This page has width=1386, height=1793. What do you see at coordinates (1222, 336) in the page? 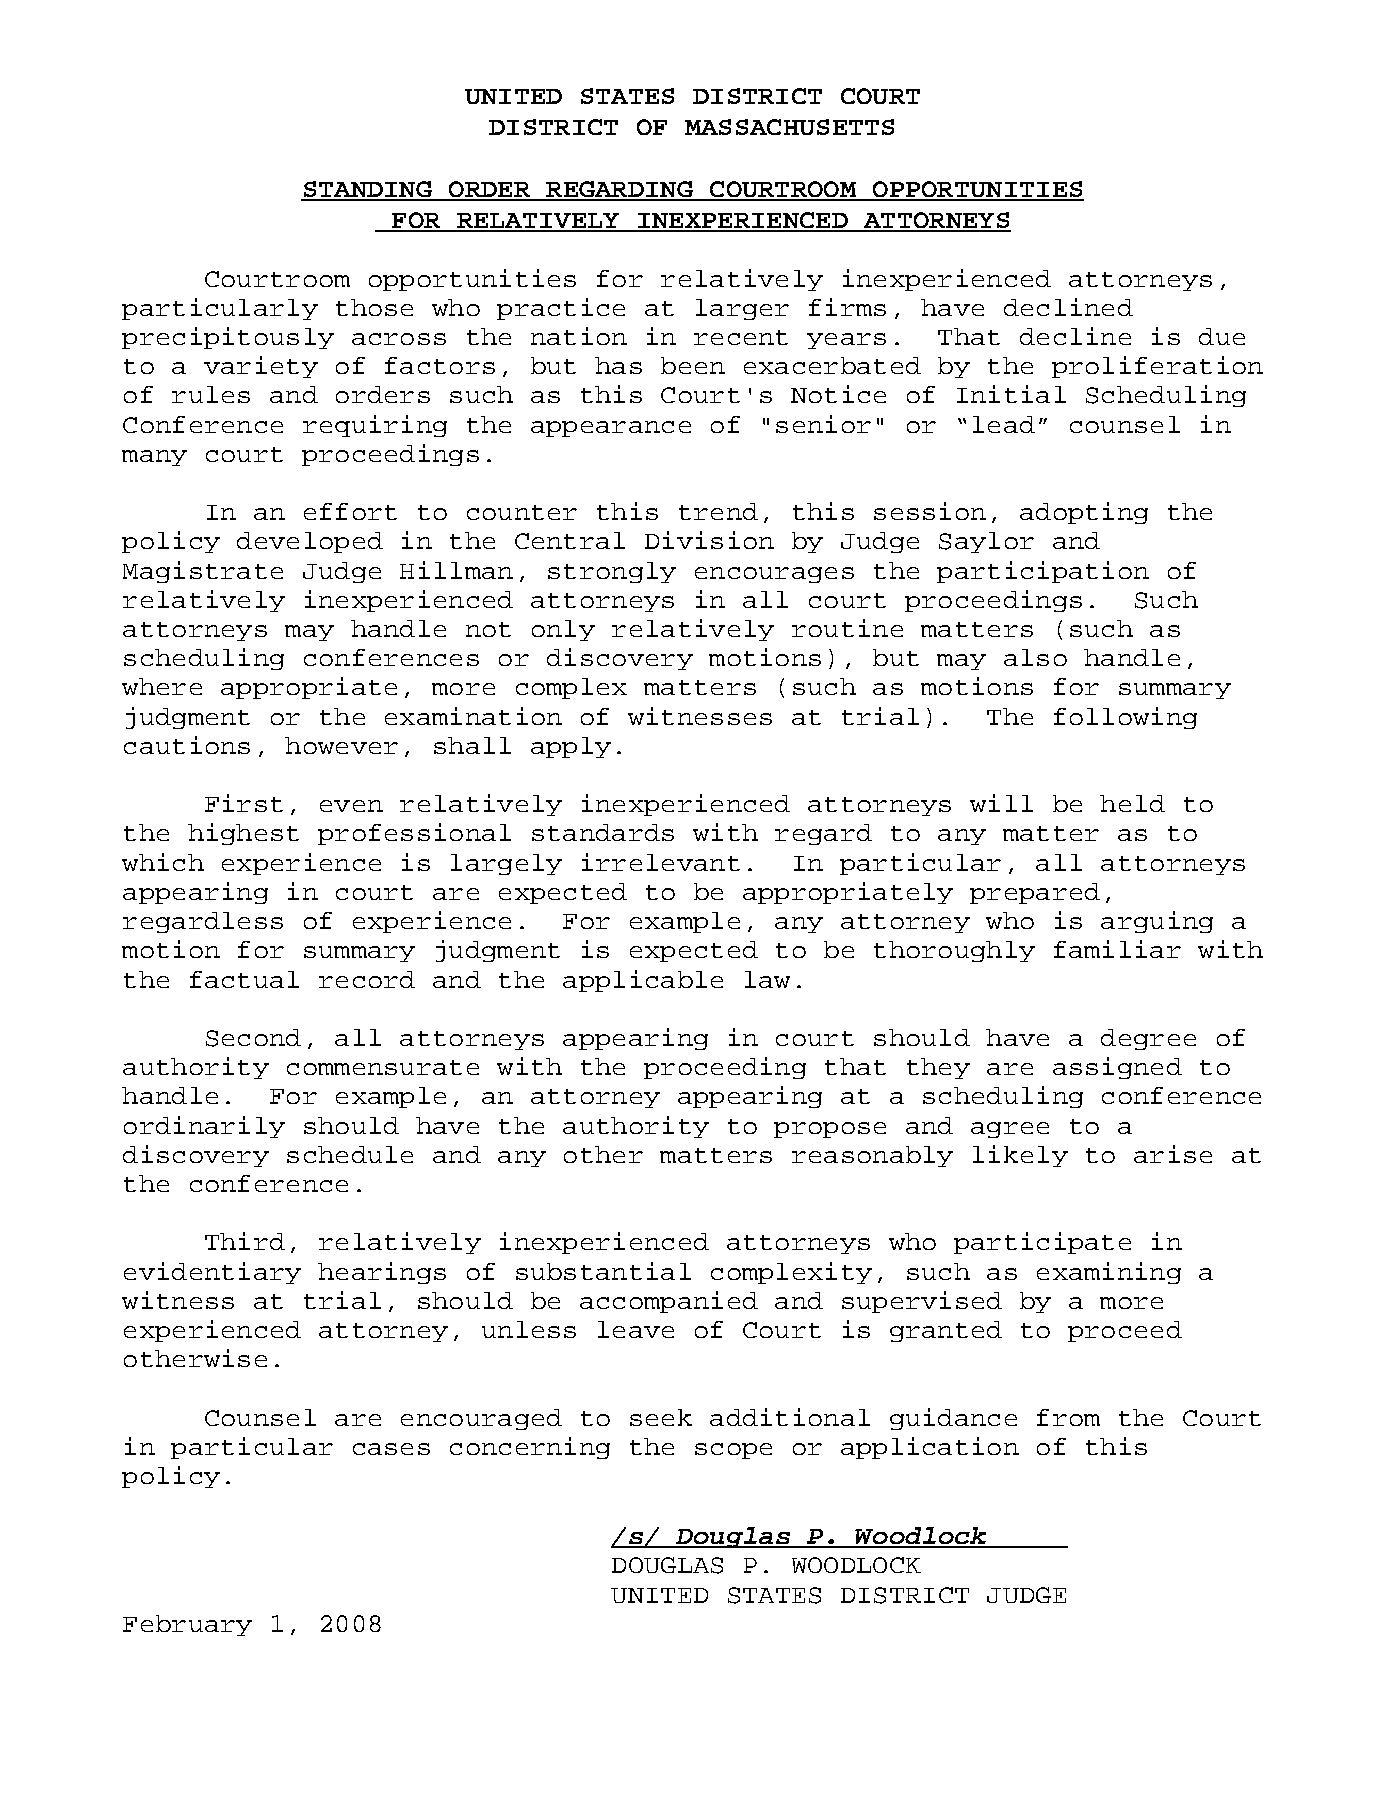
I see `due` at bounding box center [1222, 336].
